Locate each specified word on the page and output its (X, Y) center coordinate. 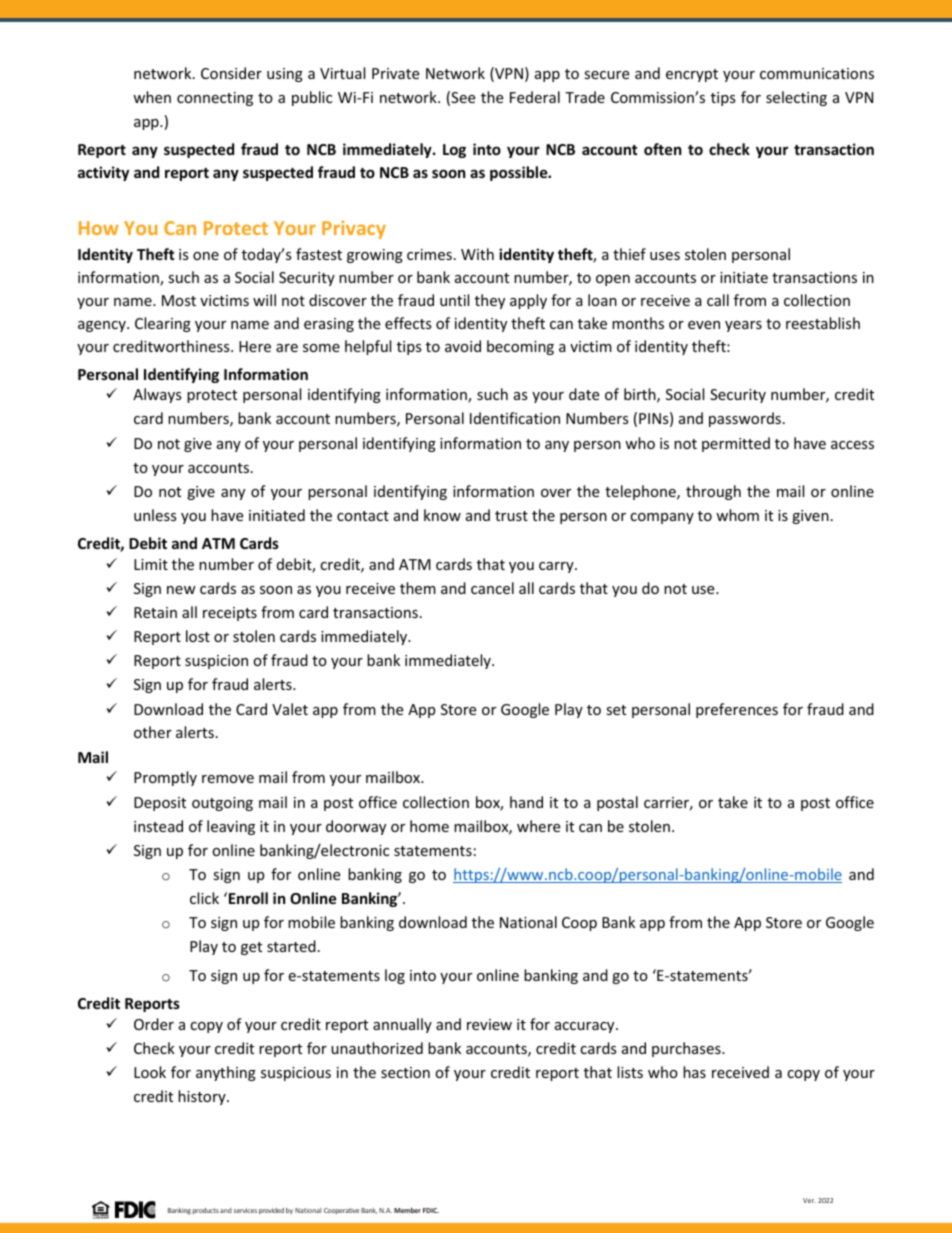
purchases (687, 1049)
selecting (796, 98)
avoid (463, 346)
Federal (535, 97)
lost (198, 636)
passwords (745, 419)
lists (630, 1072)
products (206, 1211)
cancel (492, 588)
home (429, 826)
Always (157, 395)
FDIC (431, 1210)
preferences (737, 710)
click (204, 898)
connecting (215, 99)
